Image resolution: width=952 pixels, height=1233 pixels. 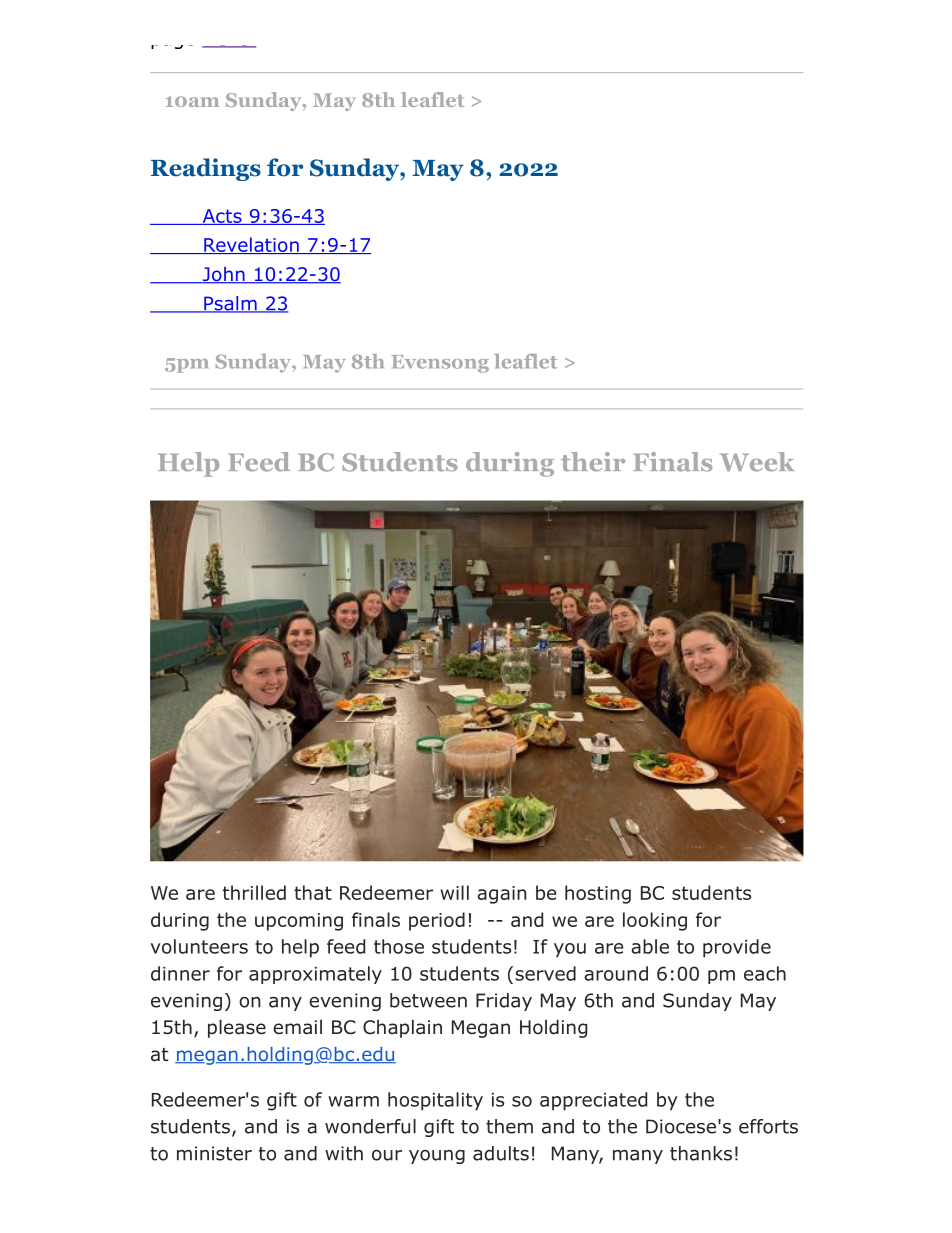 I want to click on Revelation, so click(x=251, y=245).
